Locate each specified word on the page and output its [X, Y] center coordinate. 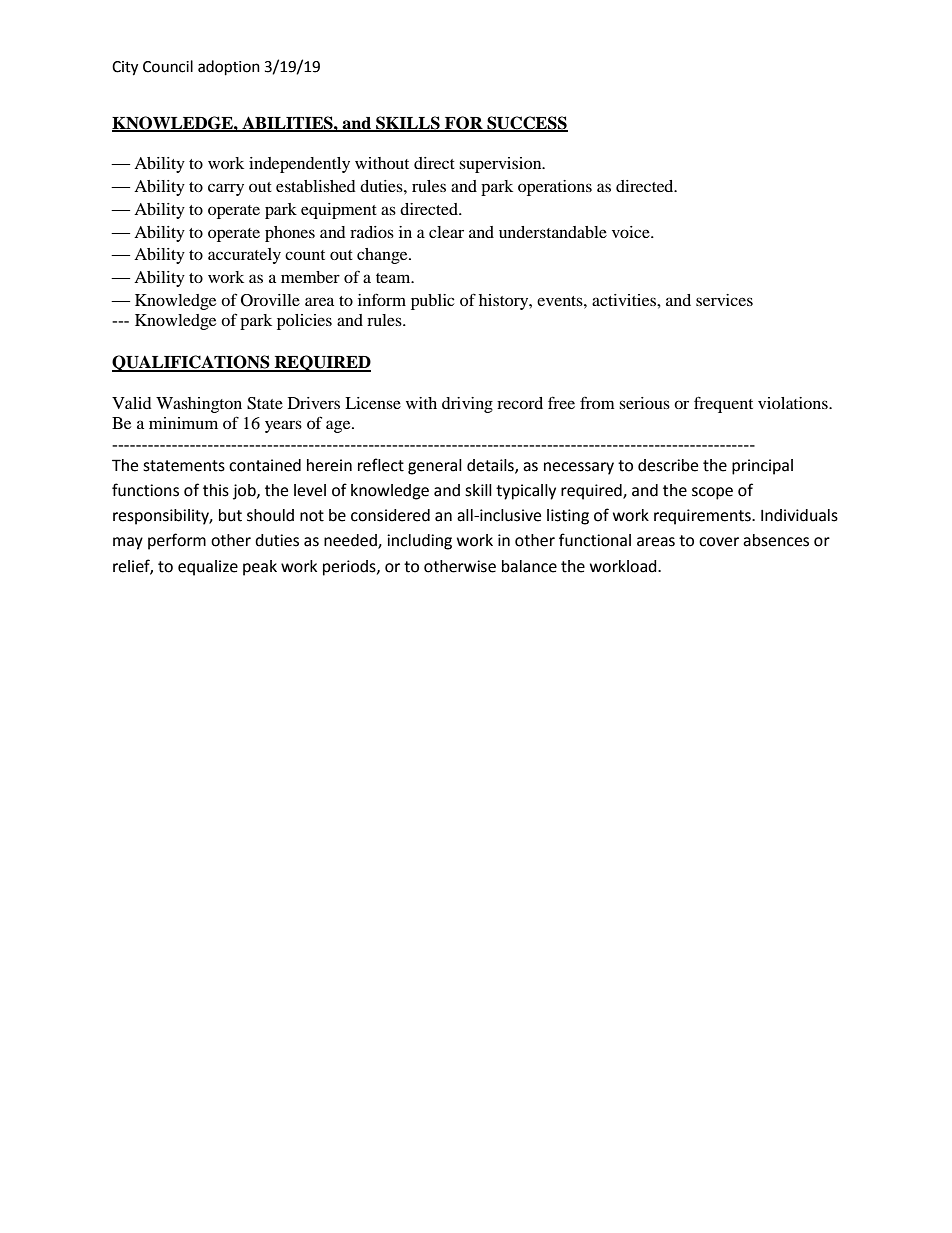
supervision [501, 165]
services [724, 300]
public [433, 302]
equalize [208, 568]
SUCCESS [526, 124]
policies [304, 322]
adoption [229, 68]
